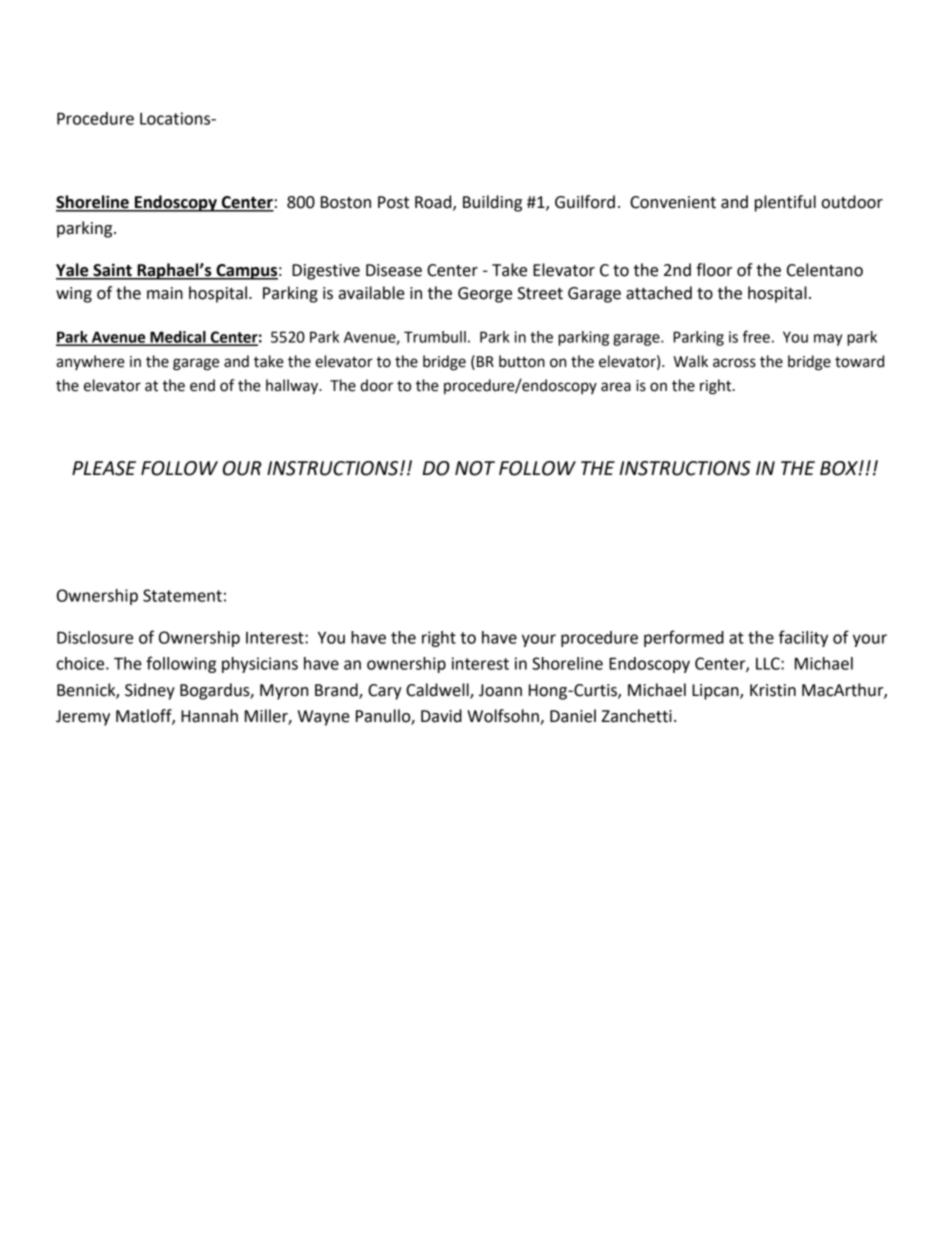  I want to click on BOX, so click(840, 468).
